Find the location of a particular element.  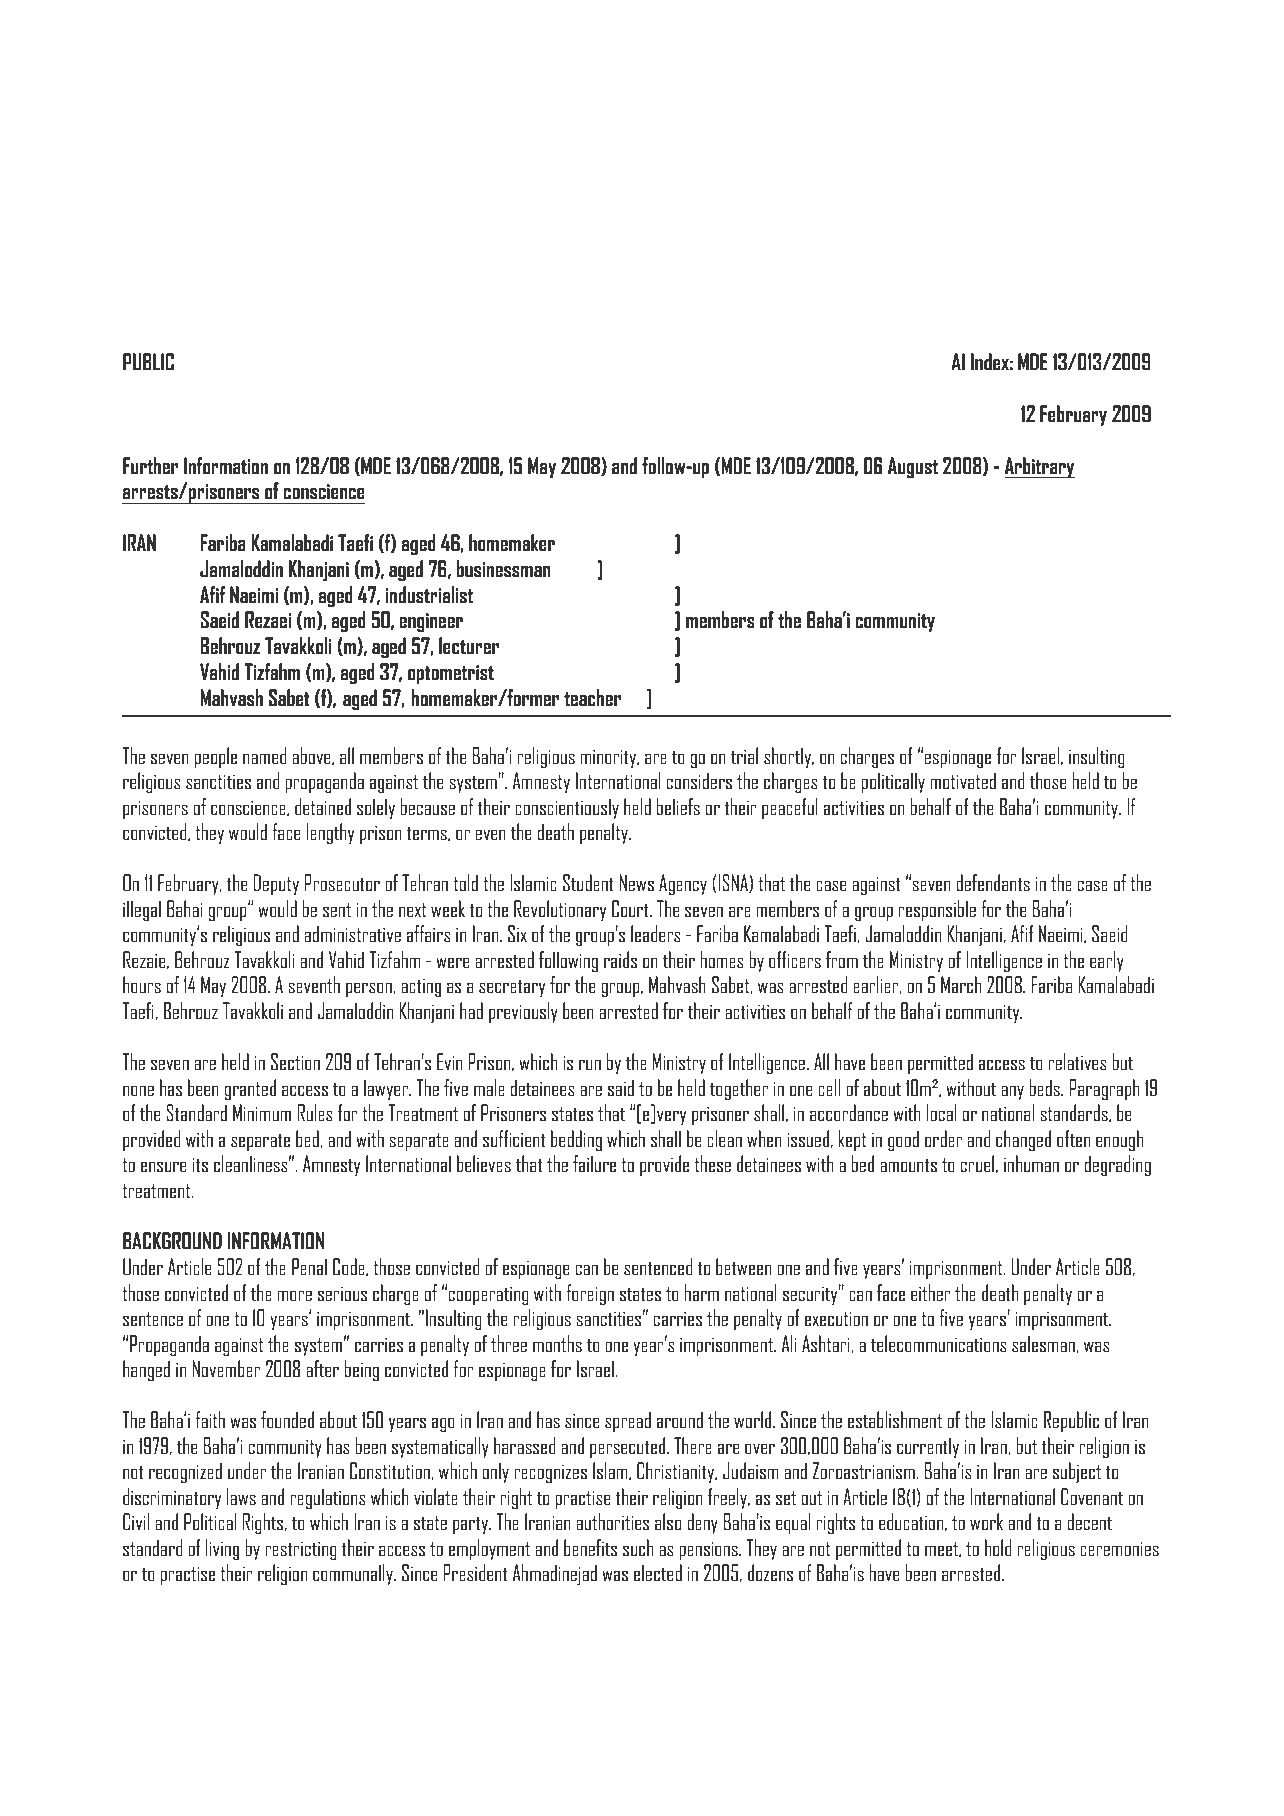

Further is located at coordinates (150, 465).
